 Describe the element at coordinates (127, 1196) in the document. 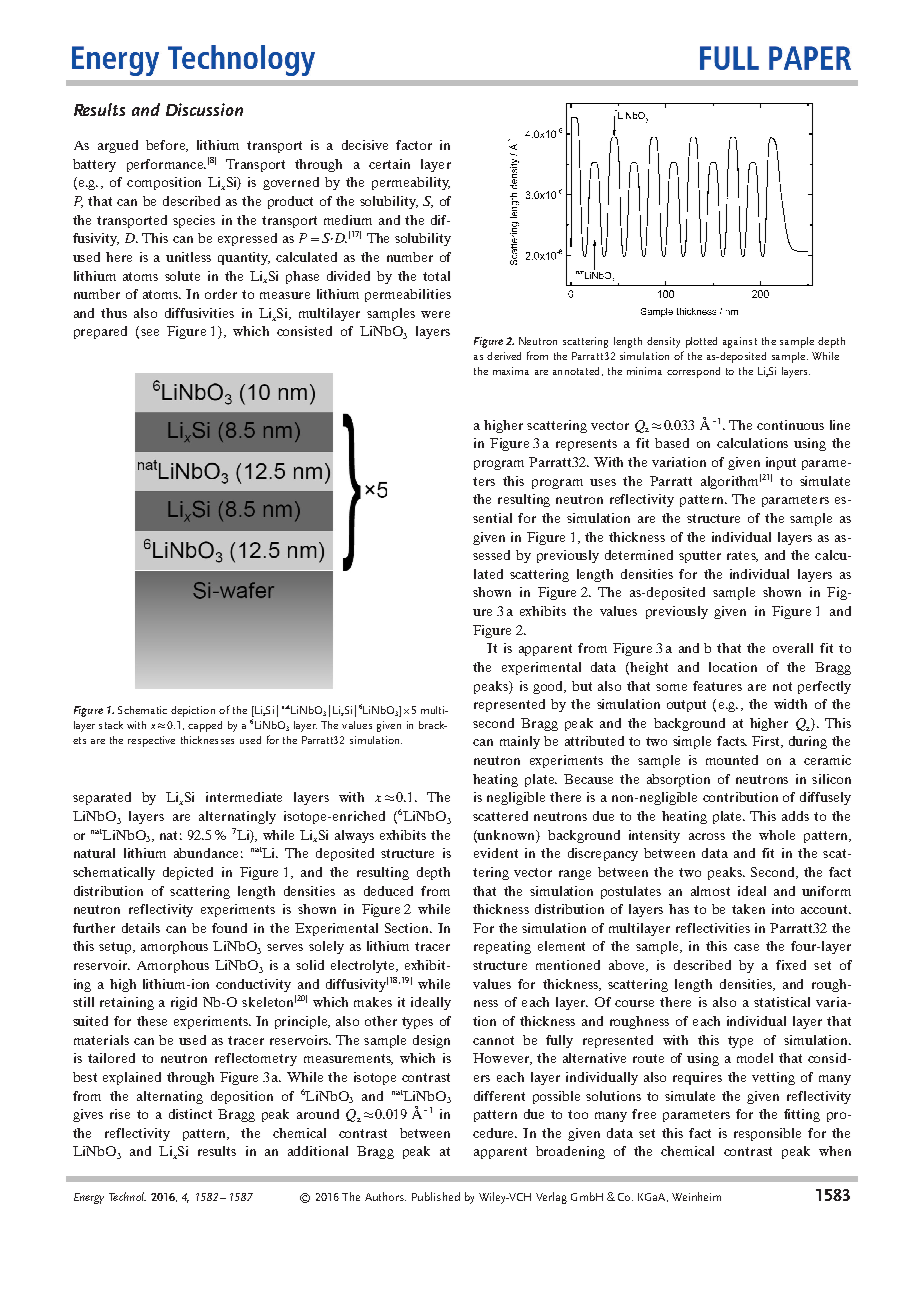

I see `Technol` at that location.
